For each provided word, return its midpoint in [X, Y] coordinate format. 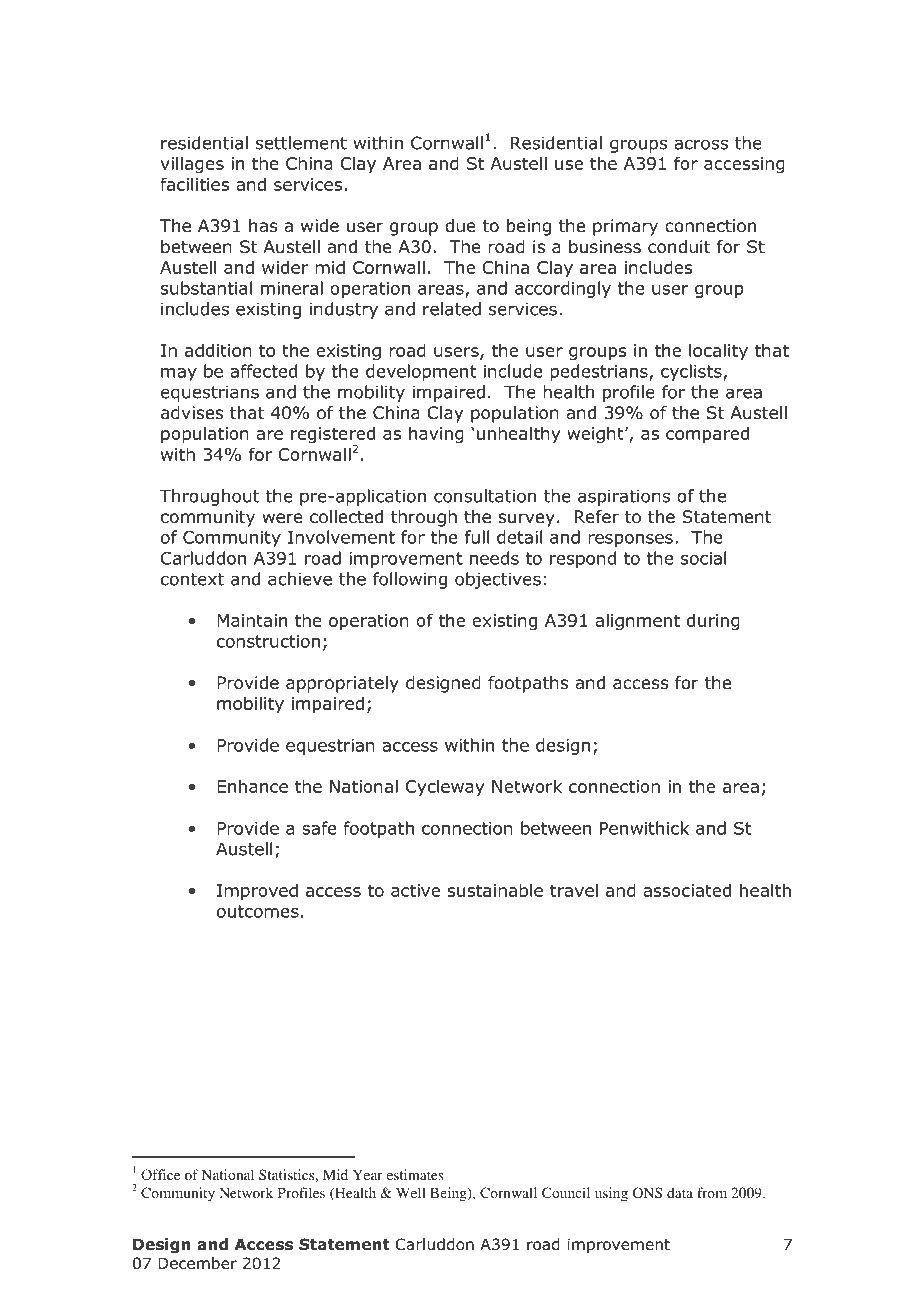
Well [411, 1192]
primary [625, 227]
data [680, 1192]
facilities [194, 184]
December [197, 1263]
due [460, 226]
